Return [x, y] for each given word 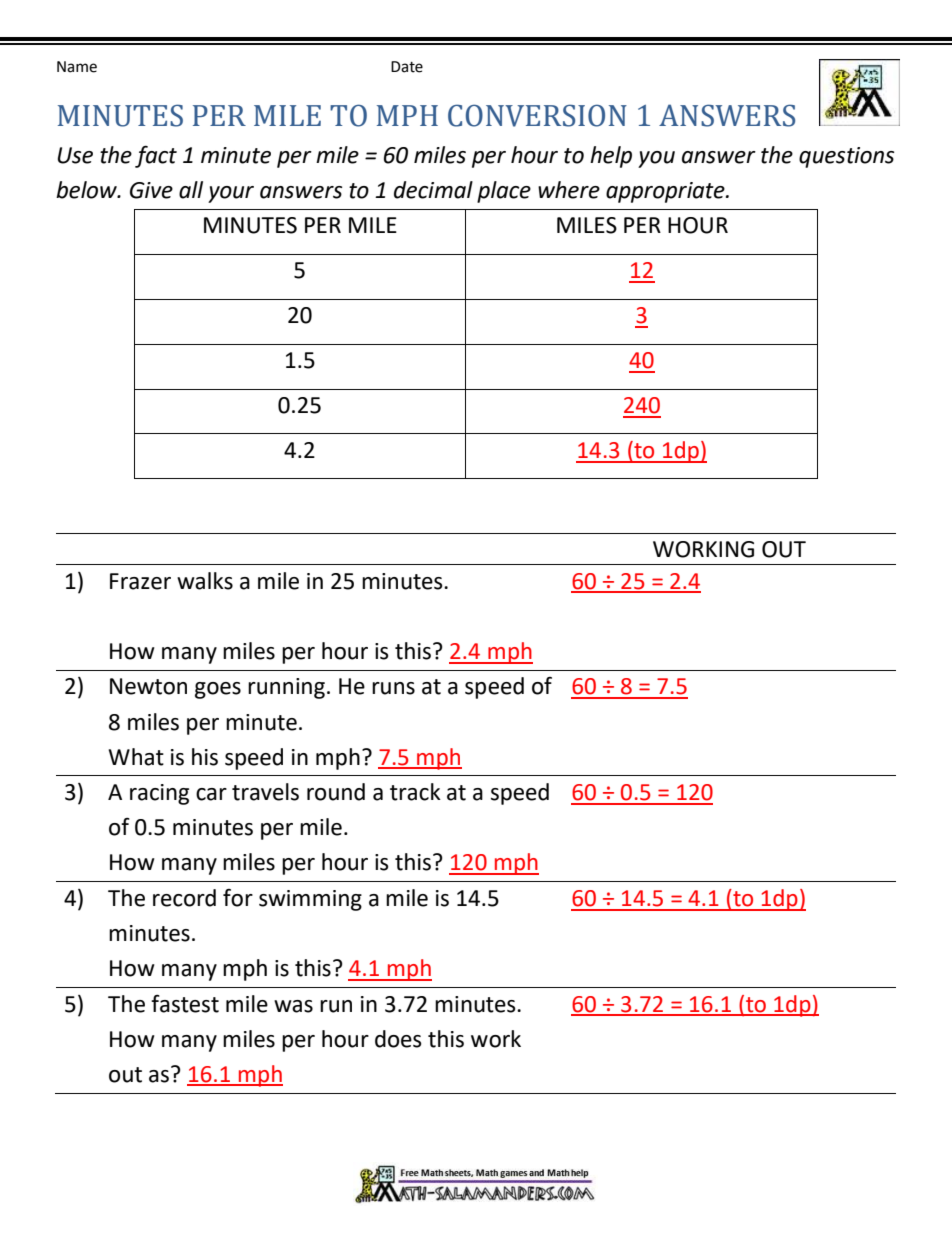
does [398, 1039]
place [504, 192]
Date [407, 67]
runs [393, 688]
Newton [148, 686]
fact [156, 156]
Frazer [140, 581]
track [415, 792]
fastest [185, 1004]
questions [846, 157]
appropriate [666, 192]
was [293, 1006]
